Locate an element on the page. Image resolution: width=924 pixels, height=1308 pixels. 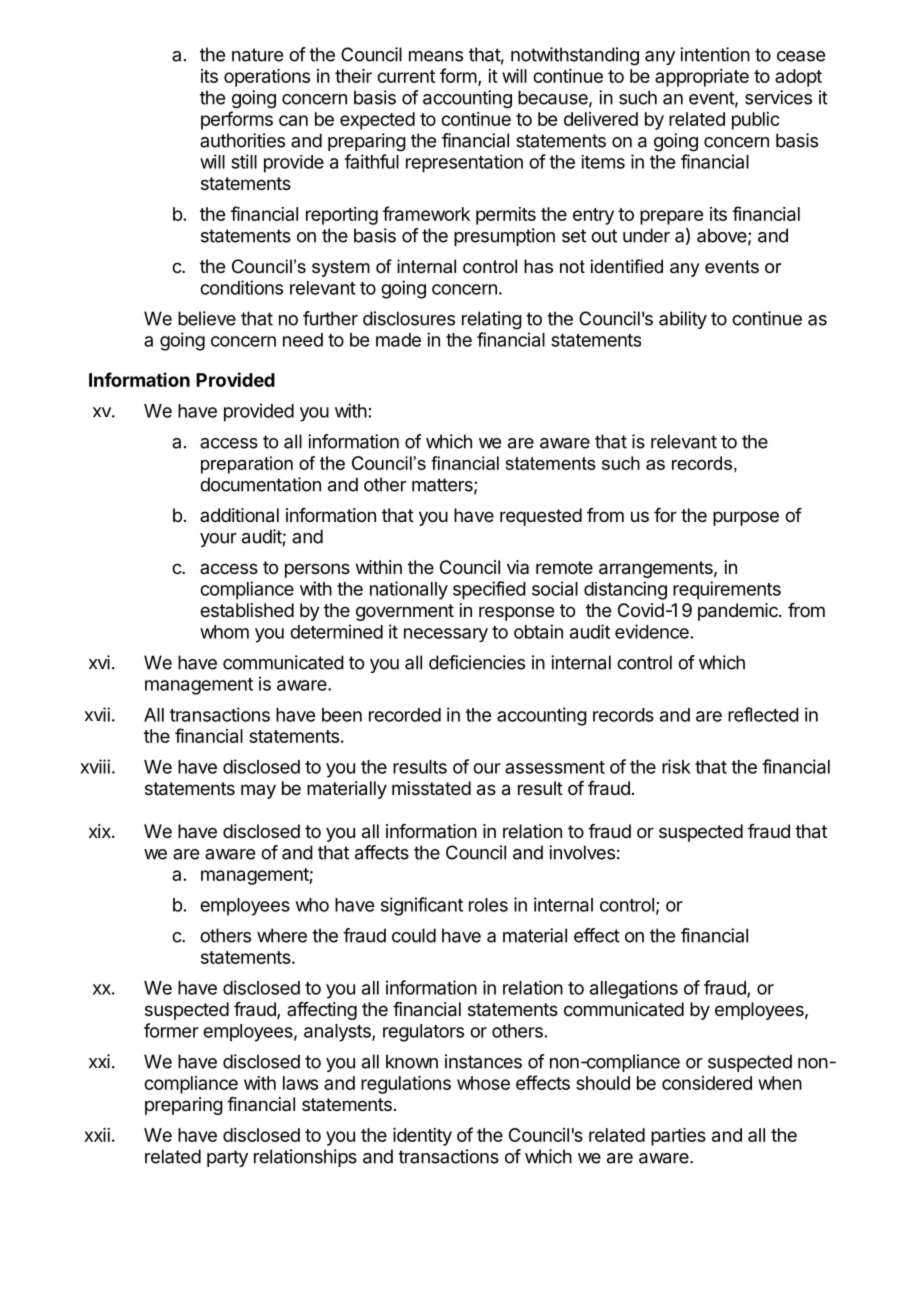
risk is located at coordinates (676, 766).
